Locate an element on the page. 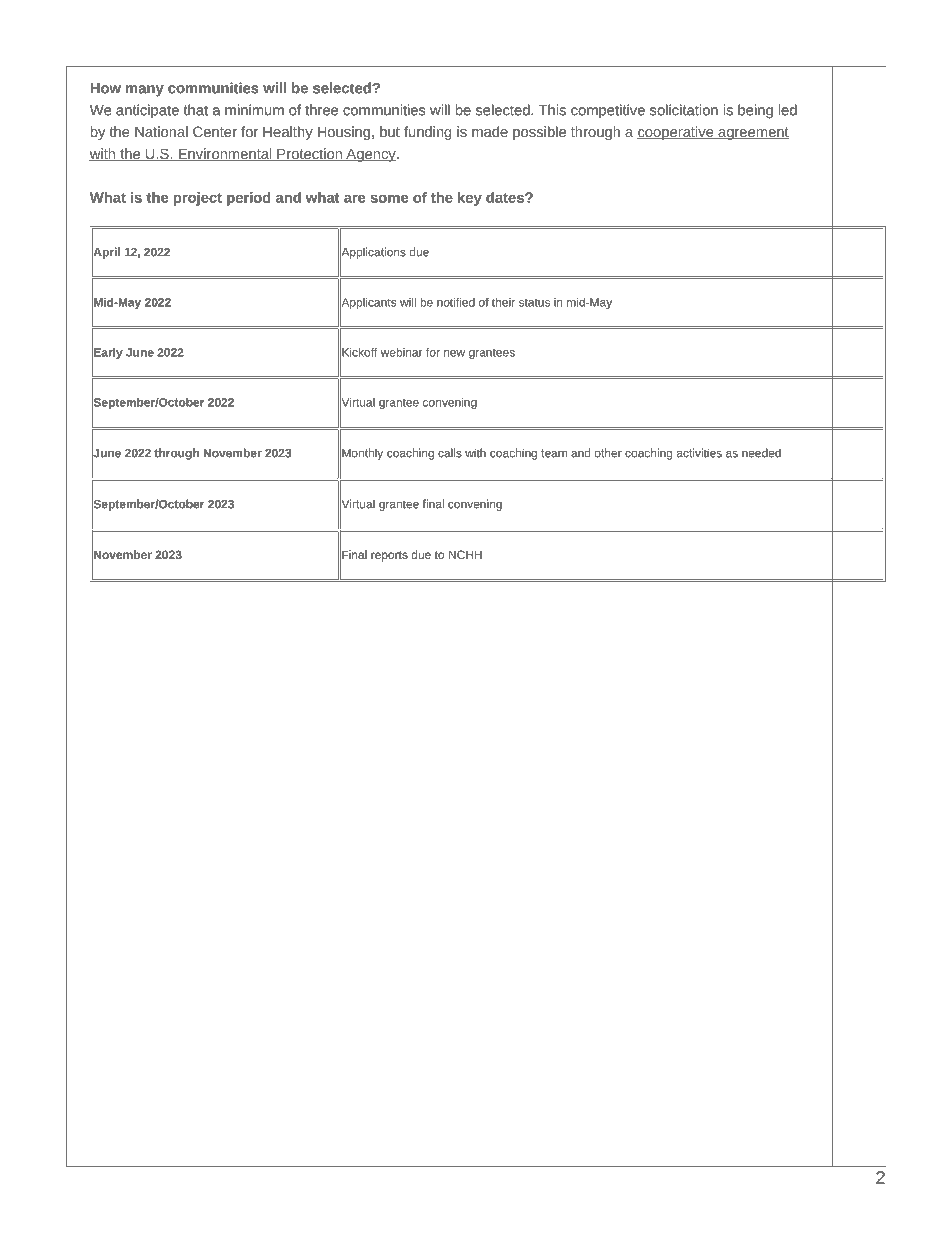 This document has width=952, height=1233. notified is located at coordinates (456, 302).
